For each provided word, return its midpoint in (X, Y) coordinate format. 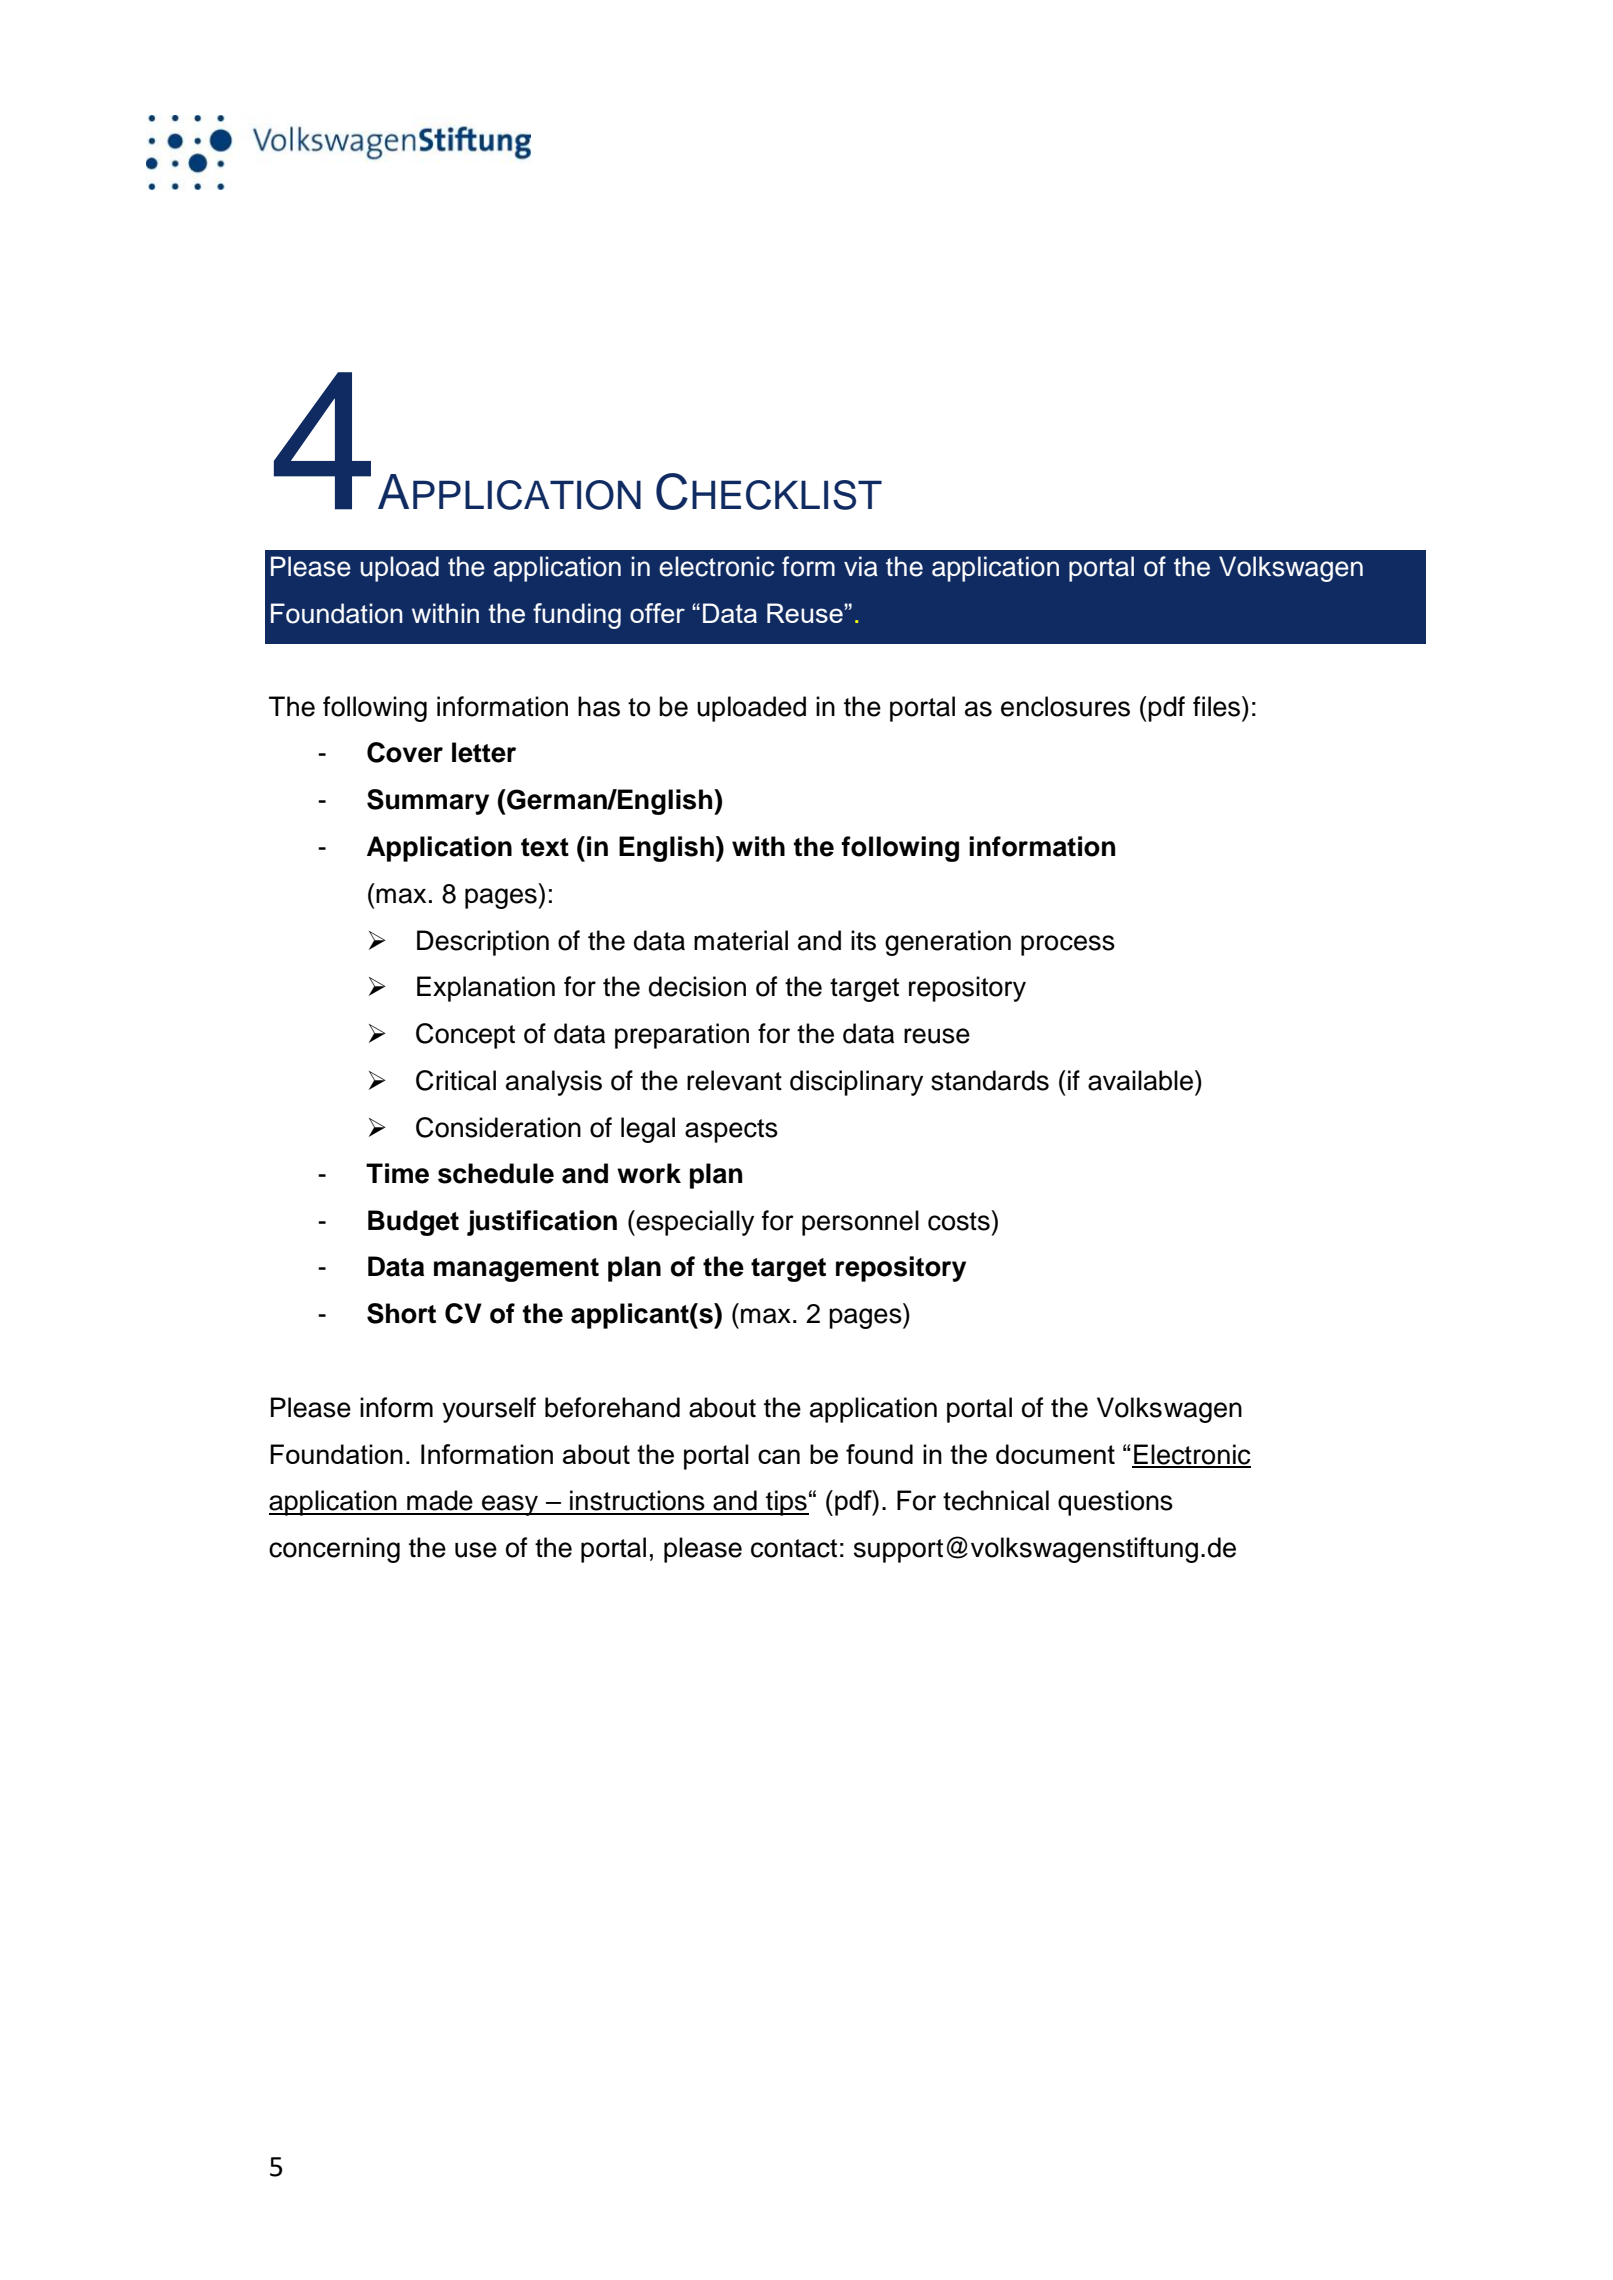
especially (694, 1223)
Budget (413, 1223)
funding (577, 616)
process (1068, 945)
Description (483, 943)
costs (960, 1220)
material (741, 940)
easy (510, 1505)
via (861, 566)
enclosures (1065, 706)
